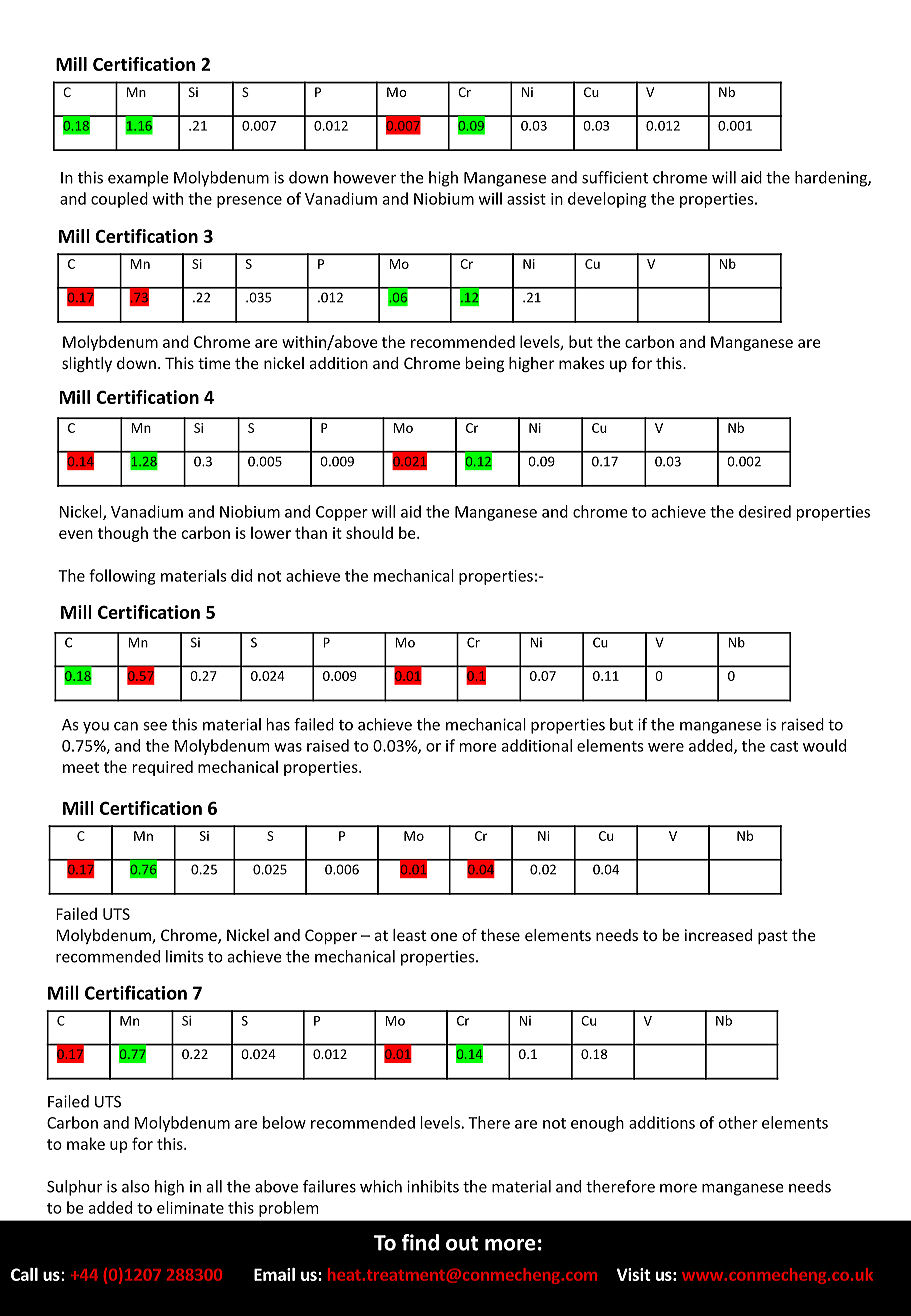 The width and height of the document is (911, 1316). Describe the element at coordinates (365, 177) in the document. I see `however` at that location.
